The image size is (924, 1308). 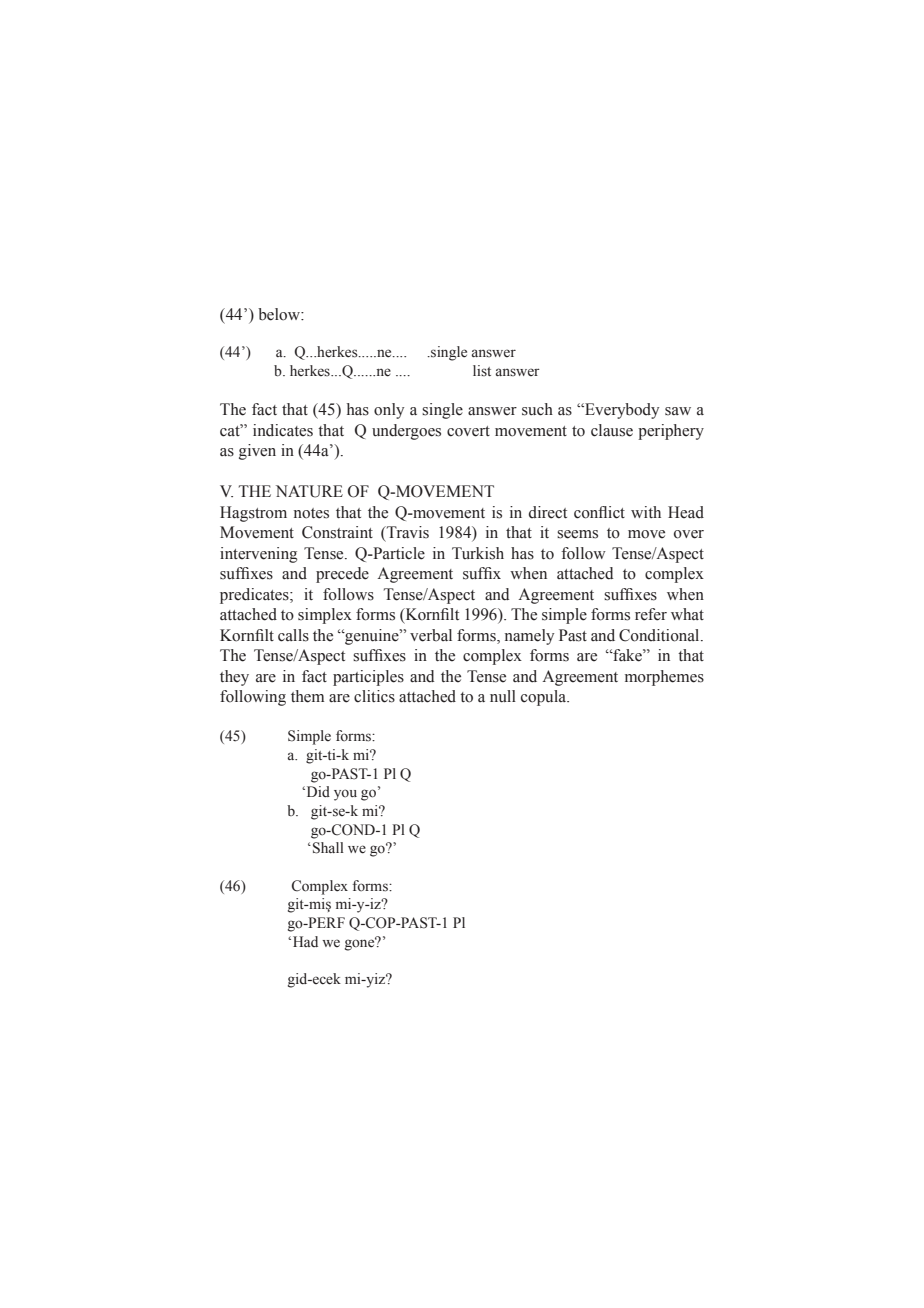 What do you see at coordinates (304, 941) in the screenshot?
I see `Had` at bounding box center [304, 941].
